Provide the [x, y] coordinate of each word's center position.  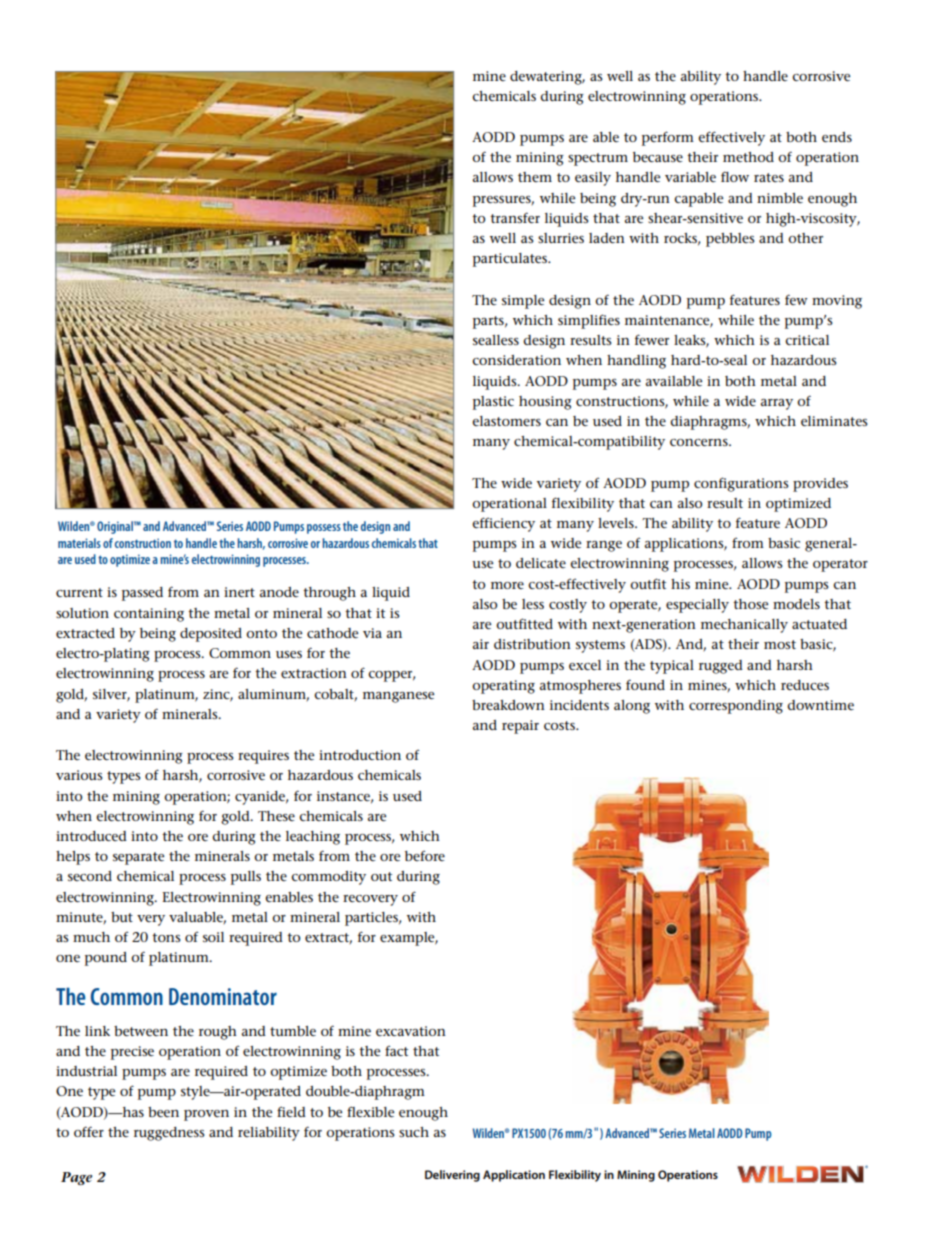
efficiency [503, 524]
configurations [741, 484]
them [535, 177]
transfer [515, 217]
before [425, 856]
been [163, 1112]
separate [138, 858]
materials [79, 543]
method [748, 157]
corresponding [736, 707]
